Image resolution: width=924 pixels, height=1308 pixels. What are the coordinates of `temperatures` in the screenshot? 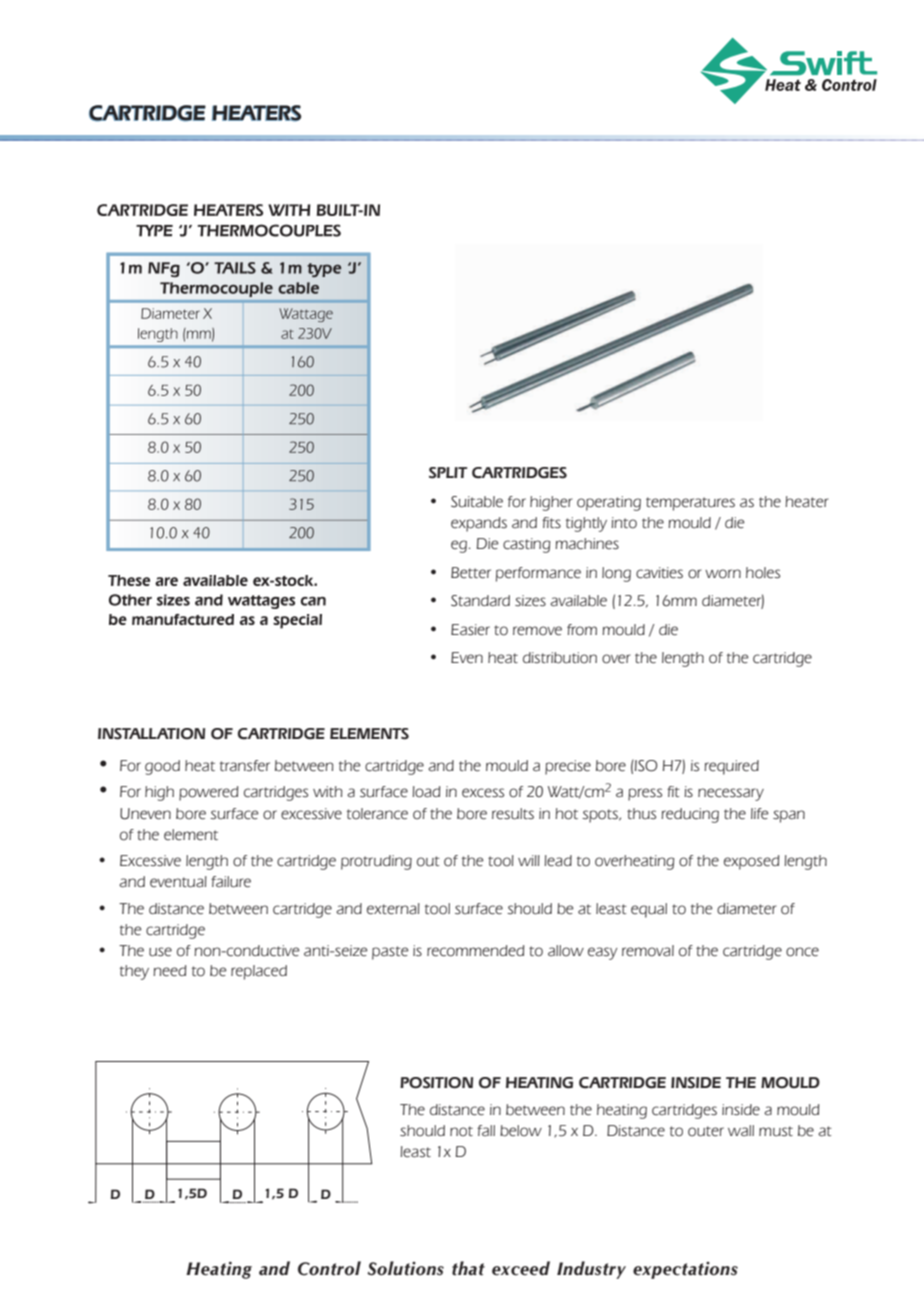 It's located at (690, 504).
